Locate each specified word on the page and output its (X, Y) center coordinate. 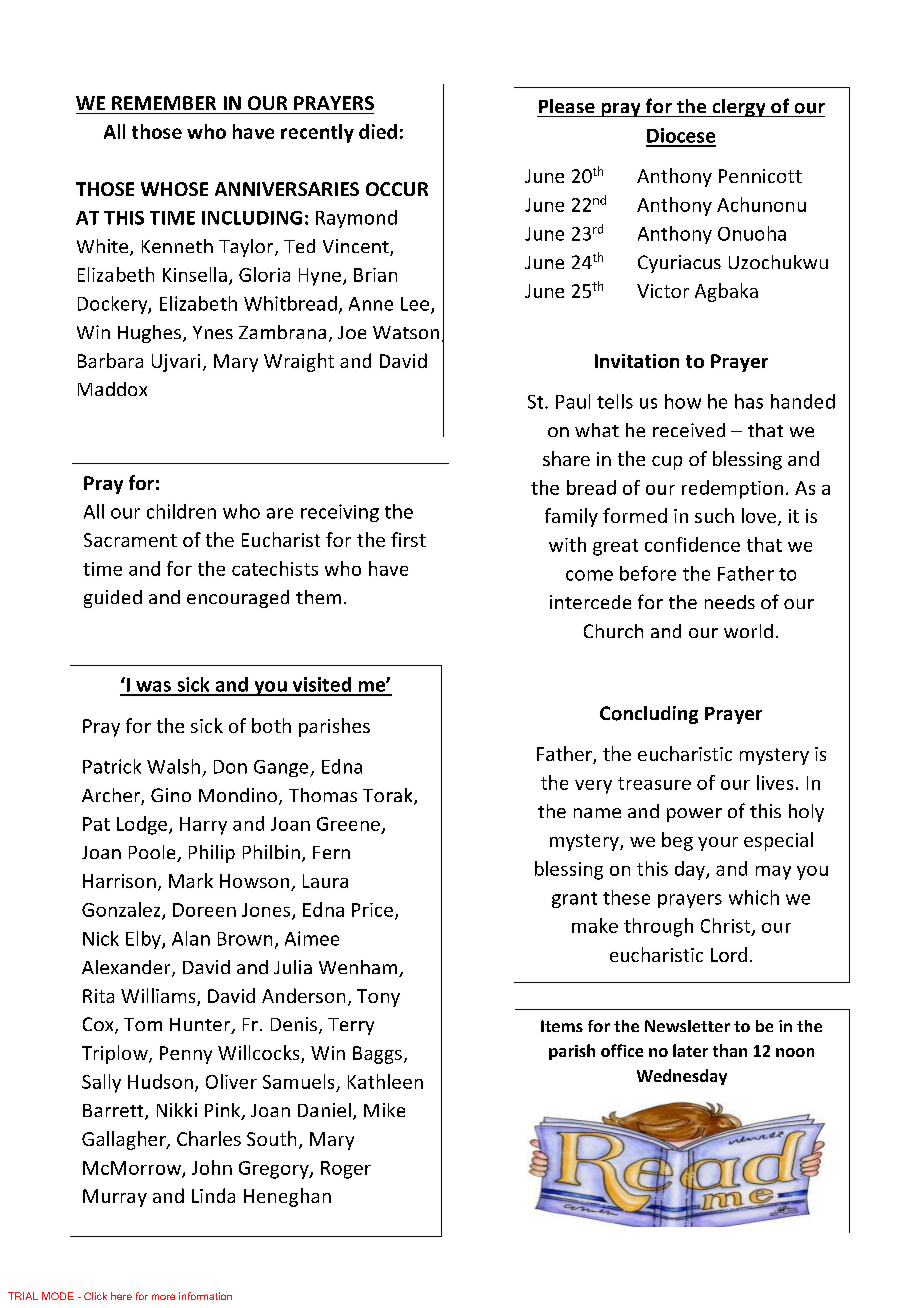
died (378, 131)
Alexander (127, 968)
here (121, 1296)
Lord (729, 954)
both (271, 725)
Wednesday (682, 1077)
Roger (346, 1170)
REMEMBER (164, 103)
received (689, 430)
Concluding (649, 715)
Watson (406, 332)
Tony (378, 998)
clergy (739, 108)
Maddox (112, 389)
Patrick (112, 766)
